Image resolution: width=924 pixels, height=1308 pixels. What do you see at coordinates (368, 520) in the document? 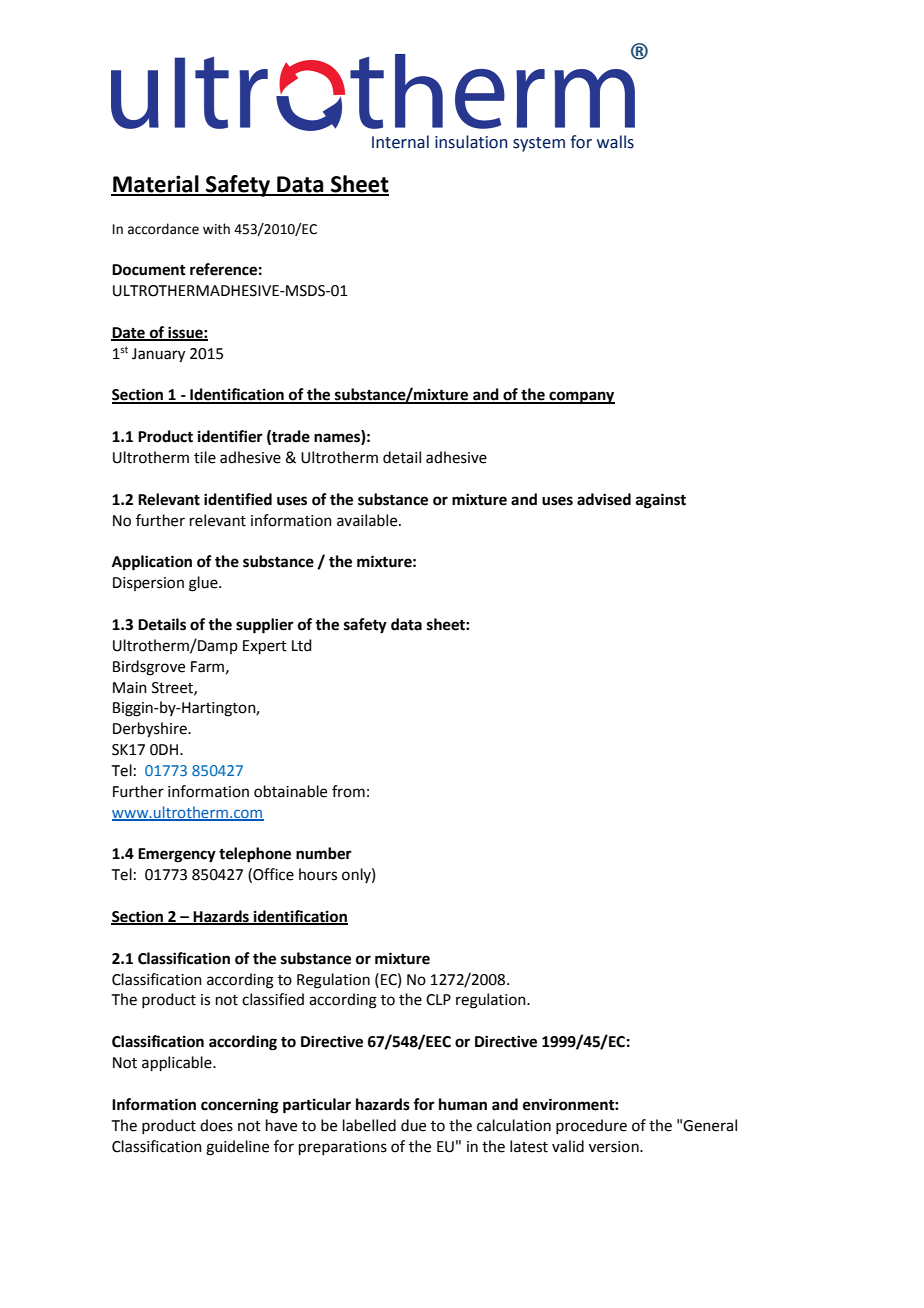
I see `available` at bounding box center [368, 520].
